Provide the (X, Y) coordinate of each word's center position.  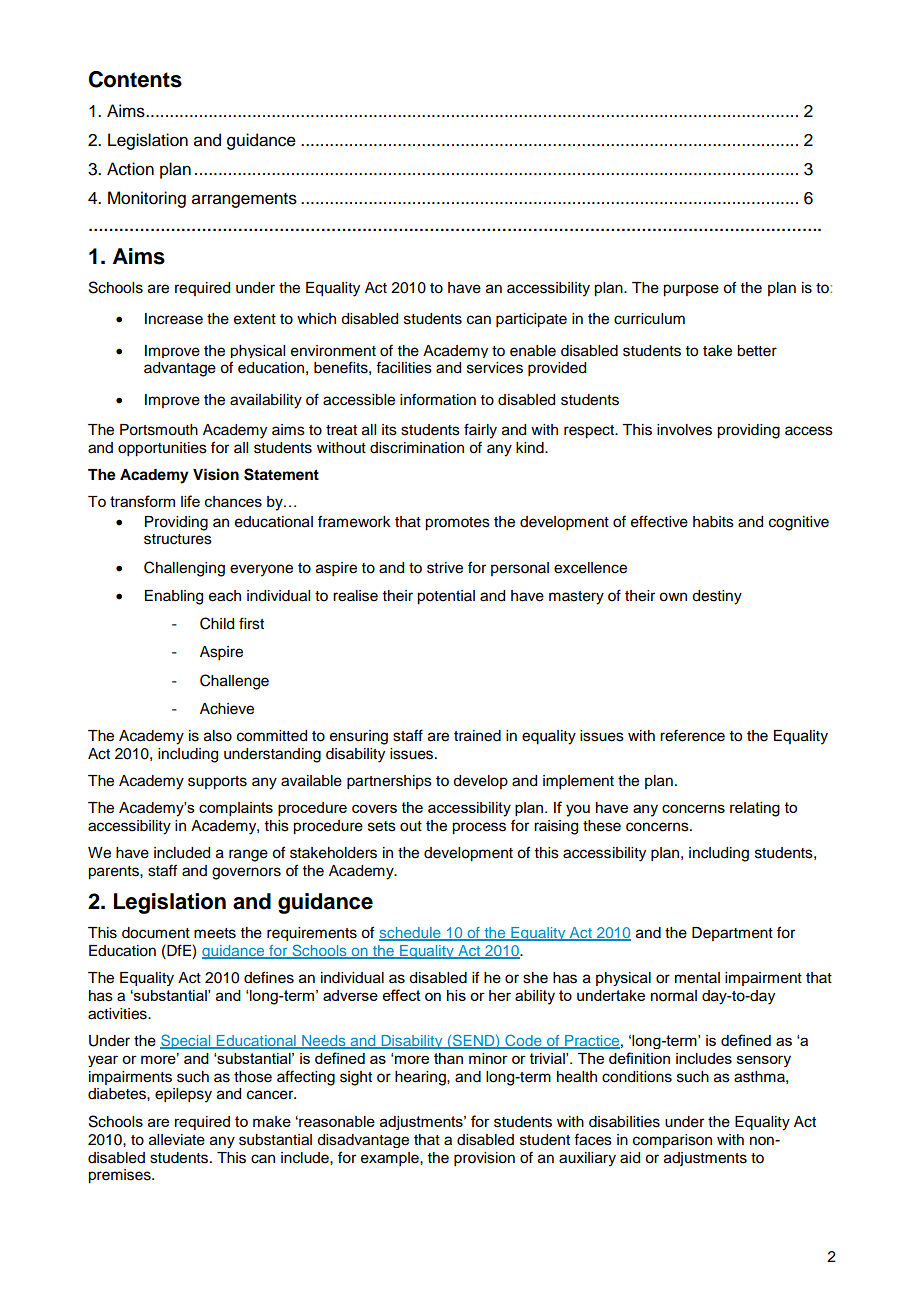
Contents (135, 79)
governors (246, 873)
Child (217, 623)
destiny (717, 597)
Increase (174, 319)
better (757, 351)
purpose (691, 290)
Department (732, 934)
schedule (411, 934)
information (438, 399)
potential (446, 597)
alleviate (177, 1140)
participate (531, 320)
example (391, 1159)
